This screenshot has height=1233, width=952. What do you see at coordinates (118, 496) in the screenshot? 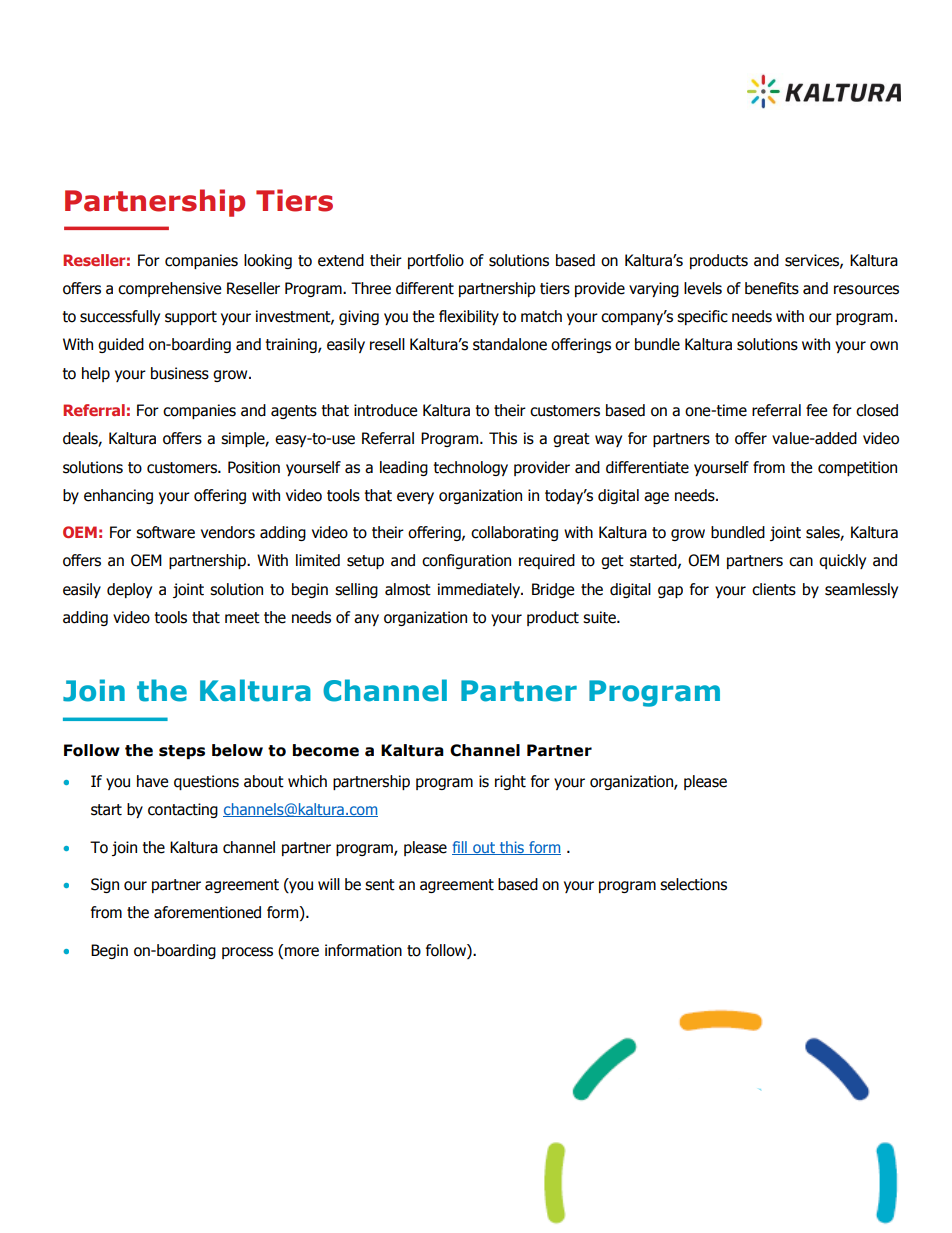
I see `enhancing` at bounding box center [118, 496].
